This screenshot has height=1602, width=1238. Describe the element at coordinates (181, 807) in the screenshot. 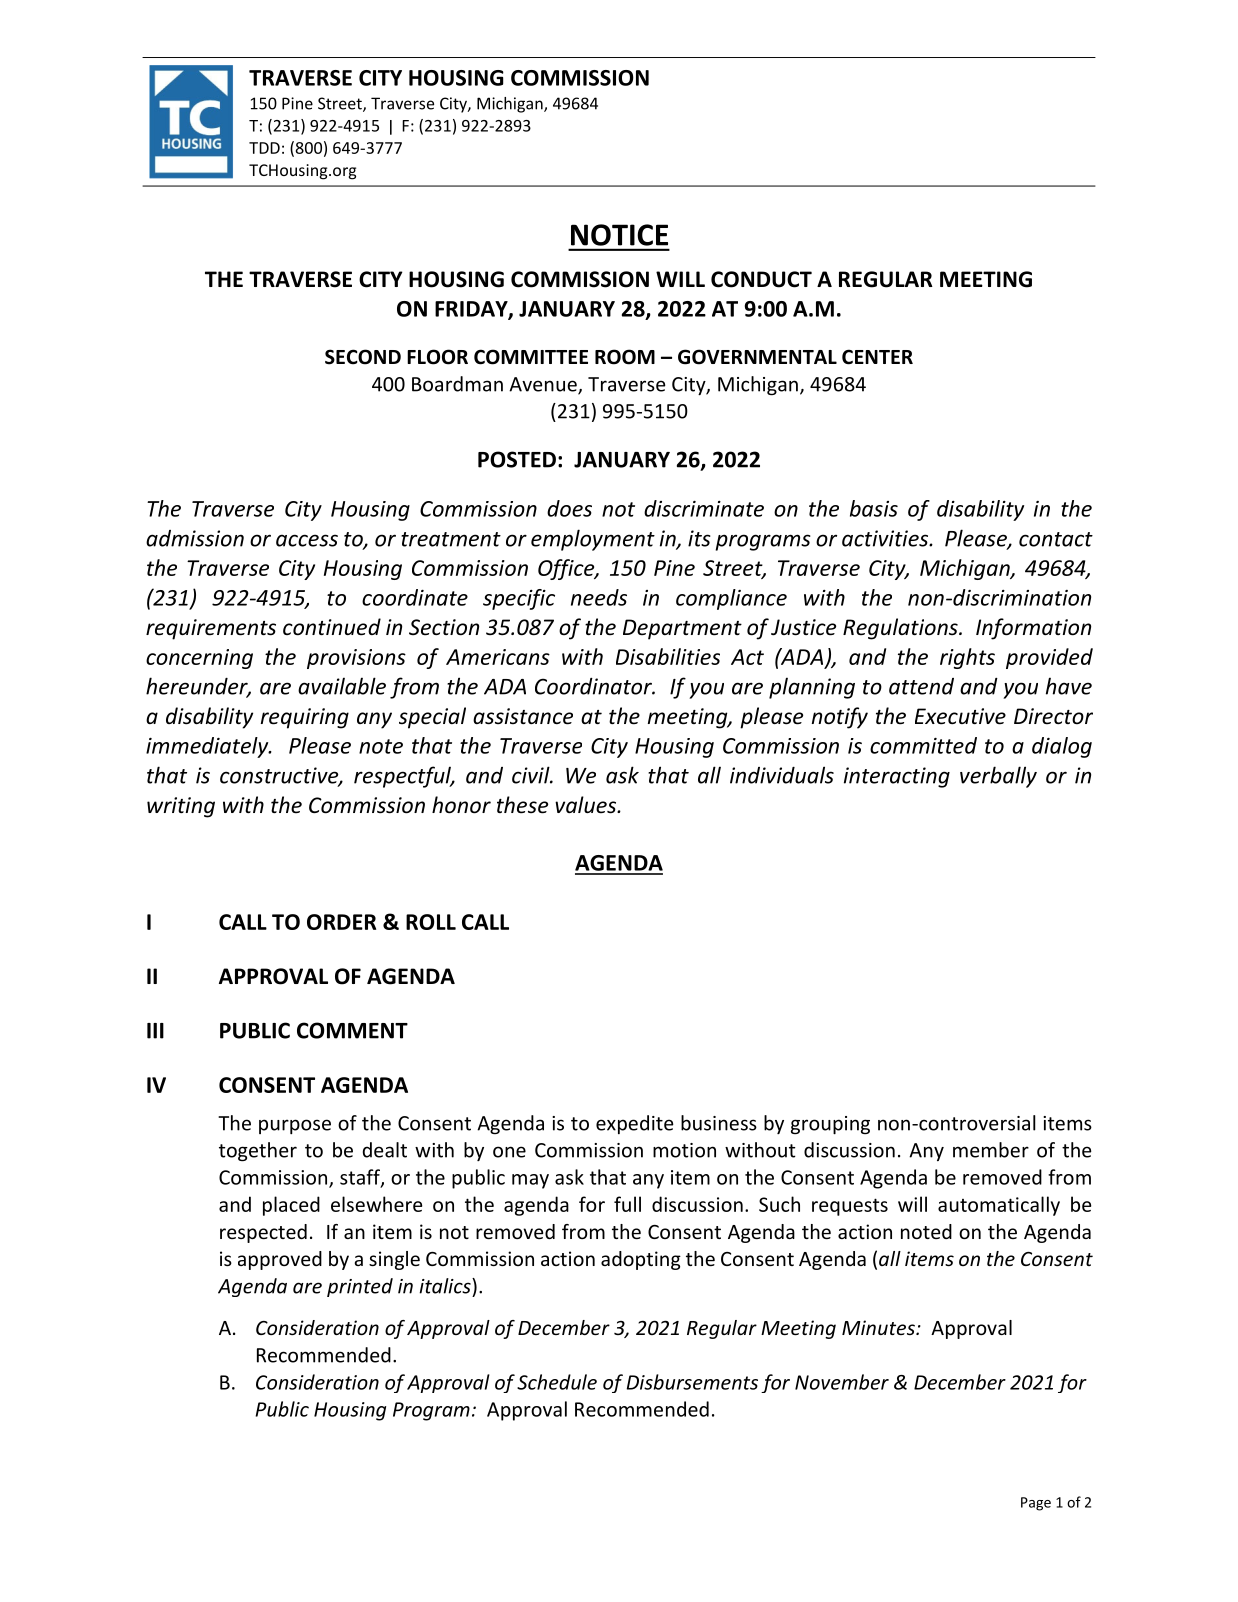

I see `writing` at that location.
